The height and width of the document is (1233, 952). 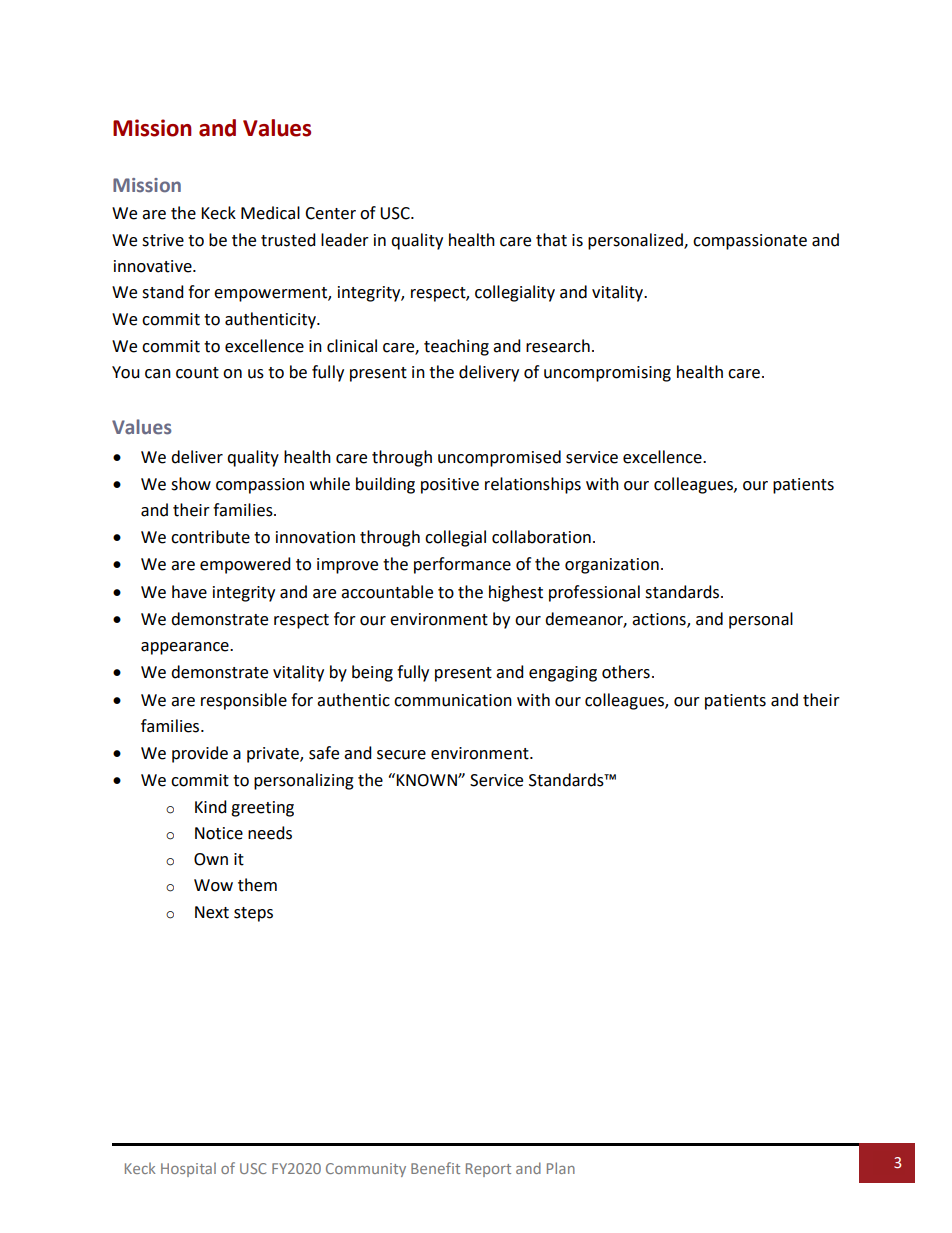 What do you see at coordinates (427, 780) in the document?
I see `KNOWN` at bounding box center [427, 780].
